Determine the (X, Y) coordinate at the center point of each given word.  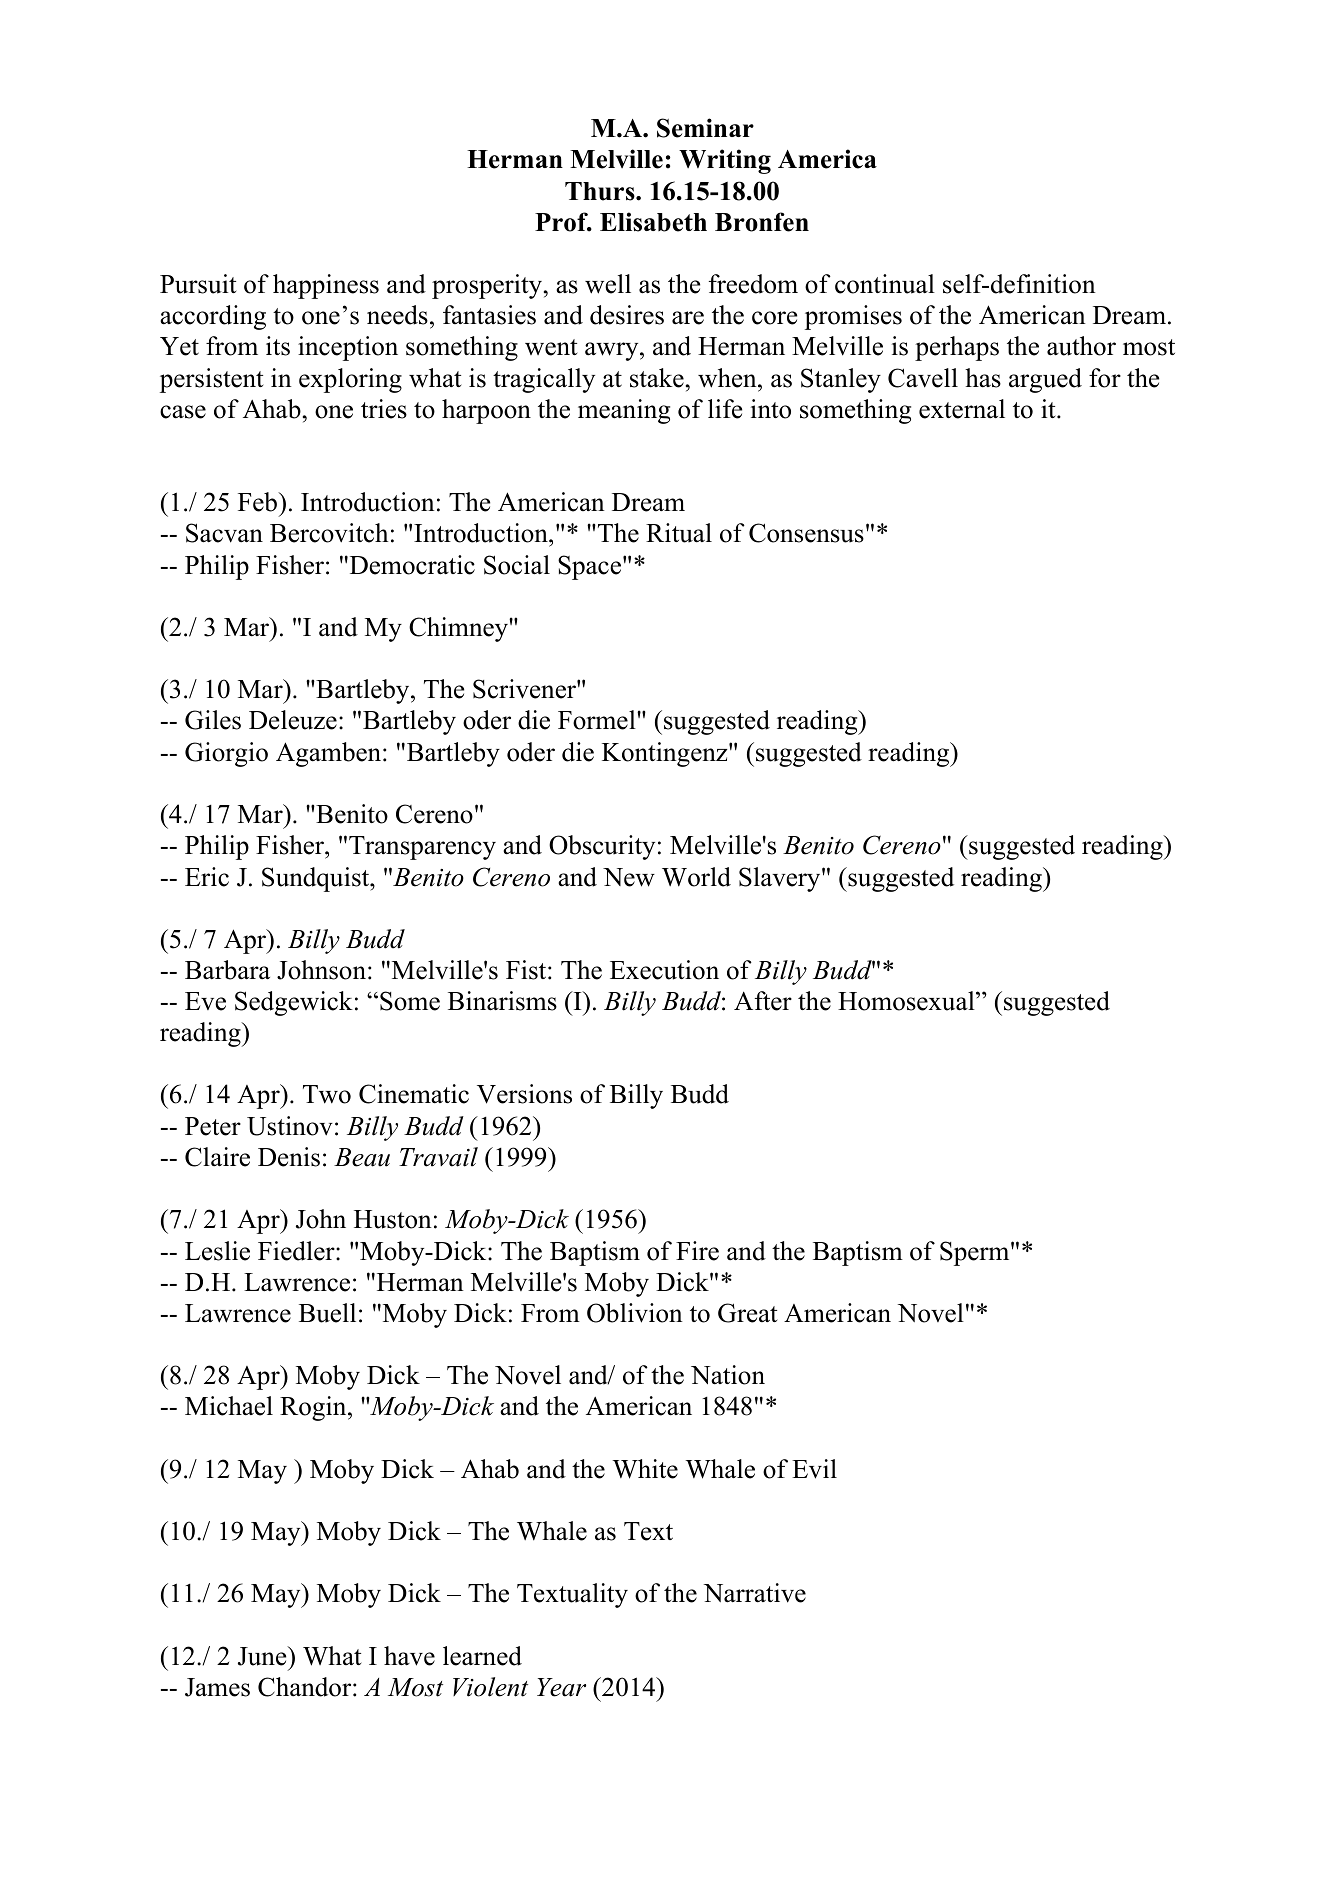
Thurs (601, 191)
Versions (524, 1094)
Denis (289, 1157)
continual (885, 284)
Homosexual (907, 1001)
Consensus (806, 533)
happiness (326, 286)
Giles (213, 720)
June (263, 1656)
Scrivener (525, 689)
